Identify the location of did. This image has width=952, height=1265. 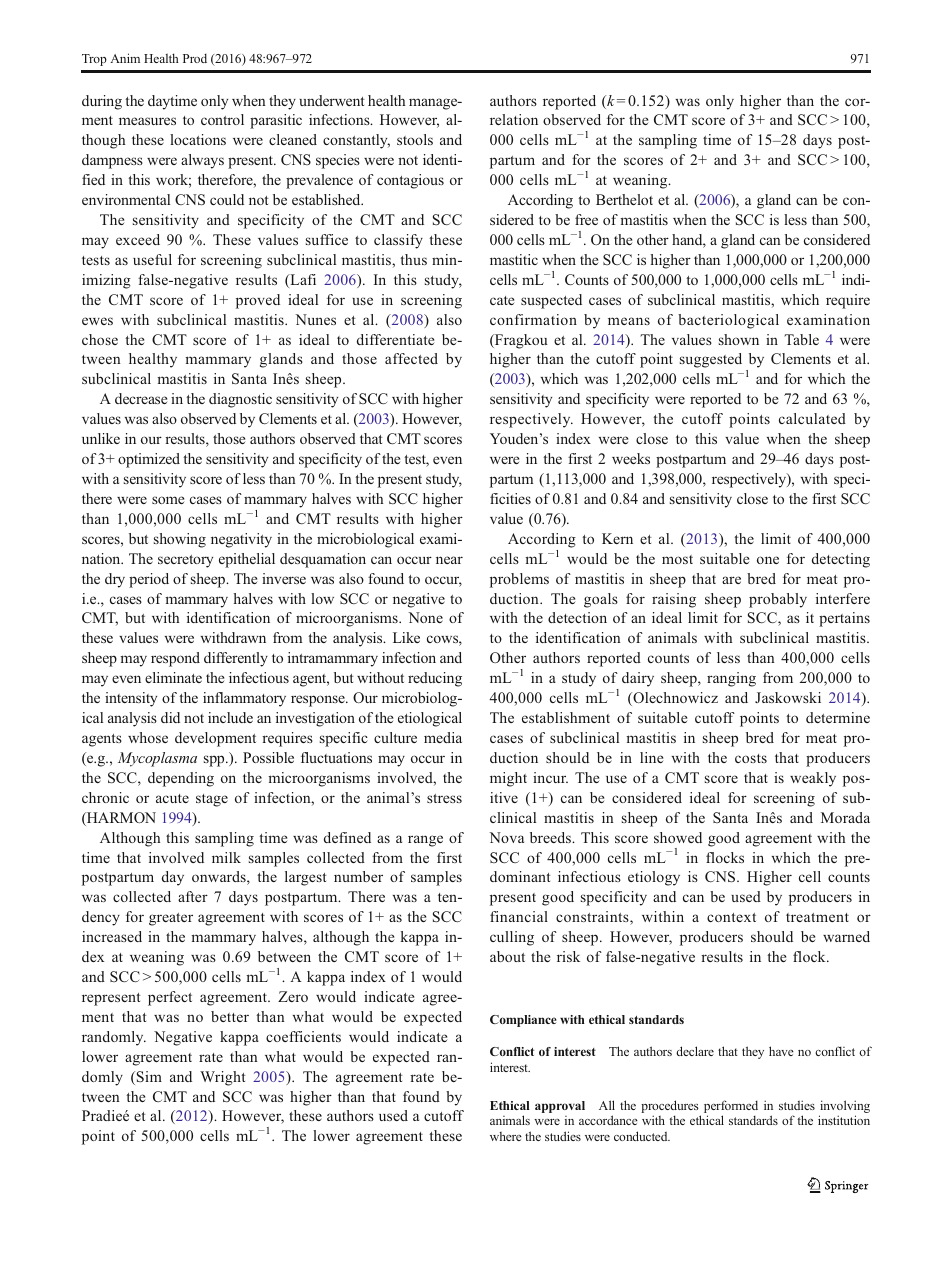
(170, 717).
